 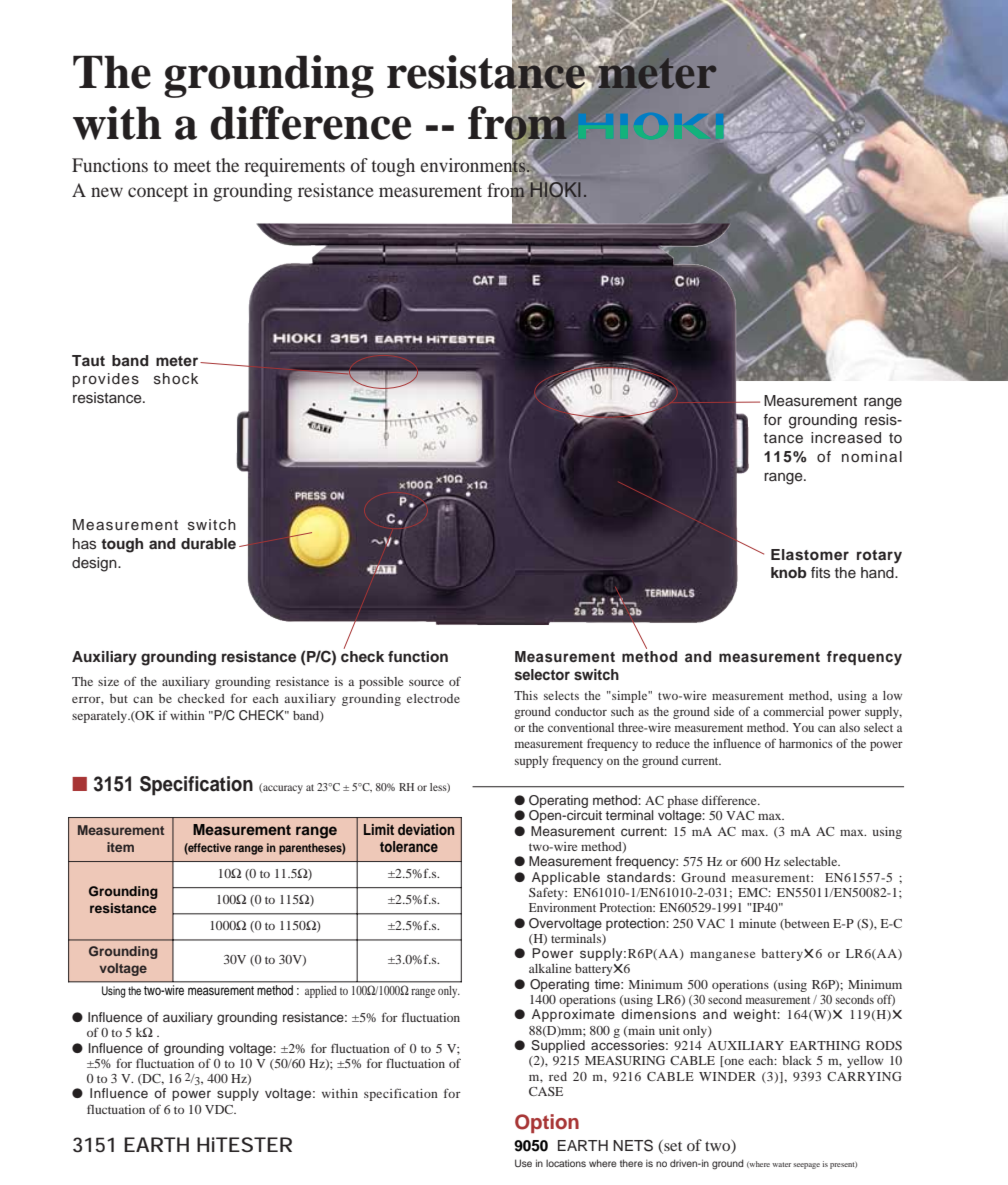 I want to click on durable, so click(x=208, y=543).
